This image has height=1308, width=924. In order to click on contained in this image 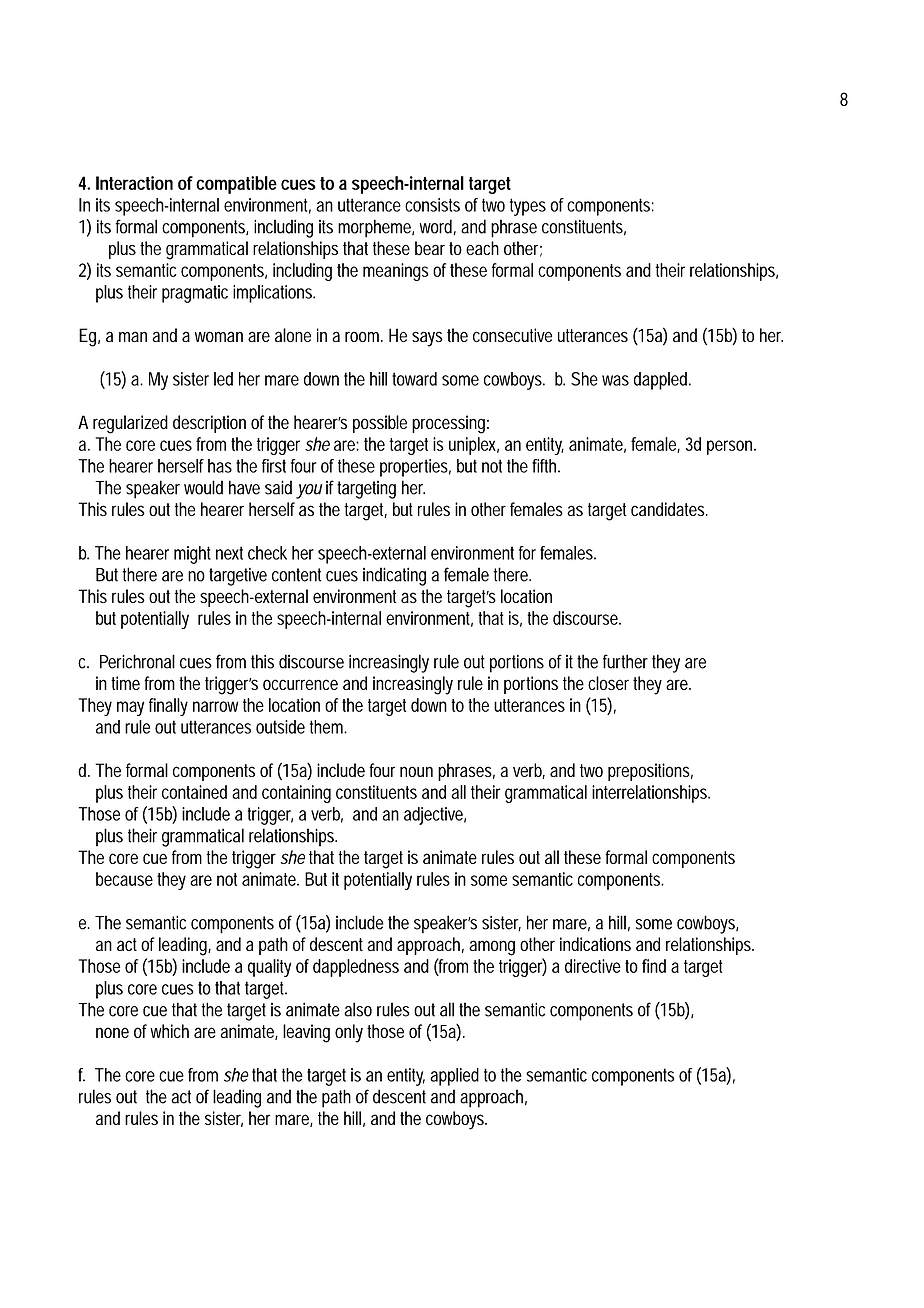, I will do `click(194, 792)`.
